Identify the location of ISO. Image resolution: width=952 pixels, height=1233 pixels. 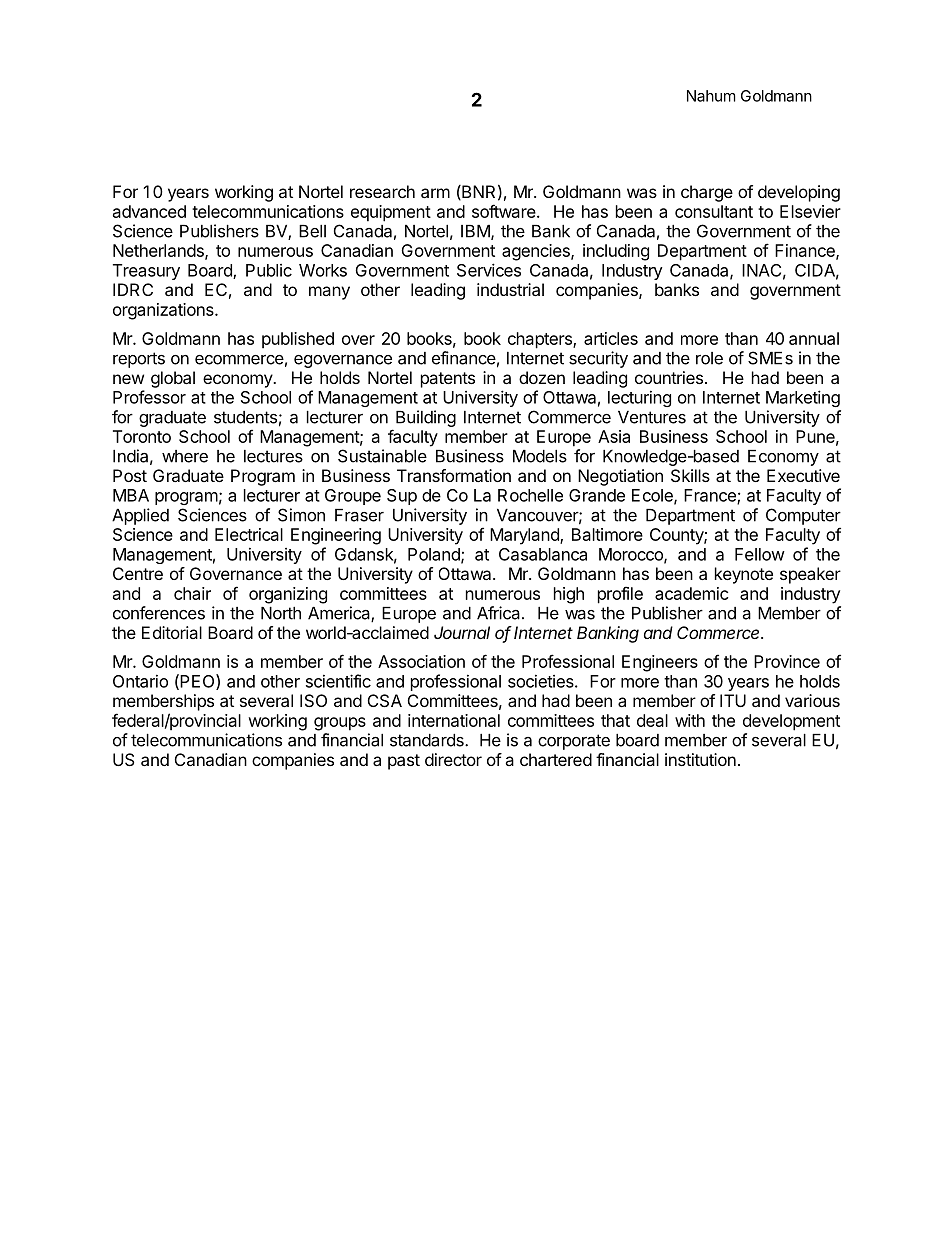
(313, 700).
